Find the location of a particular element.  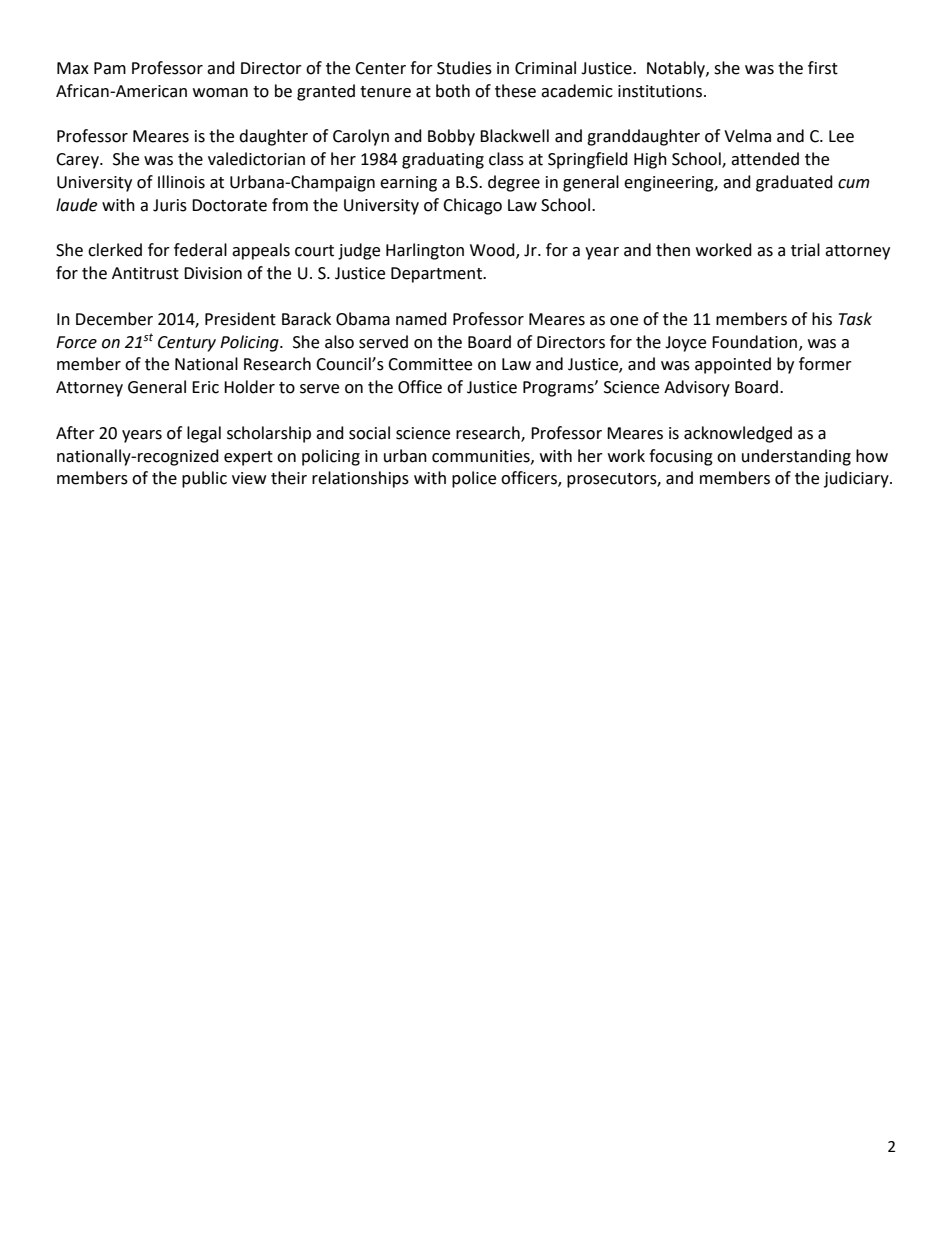

Juris is located at coordinates (170, 205).
